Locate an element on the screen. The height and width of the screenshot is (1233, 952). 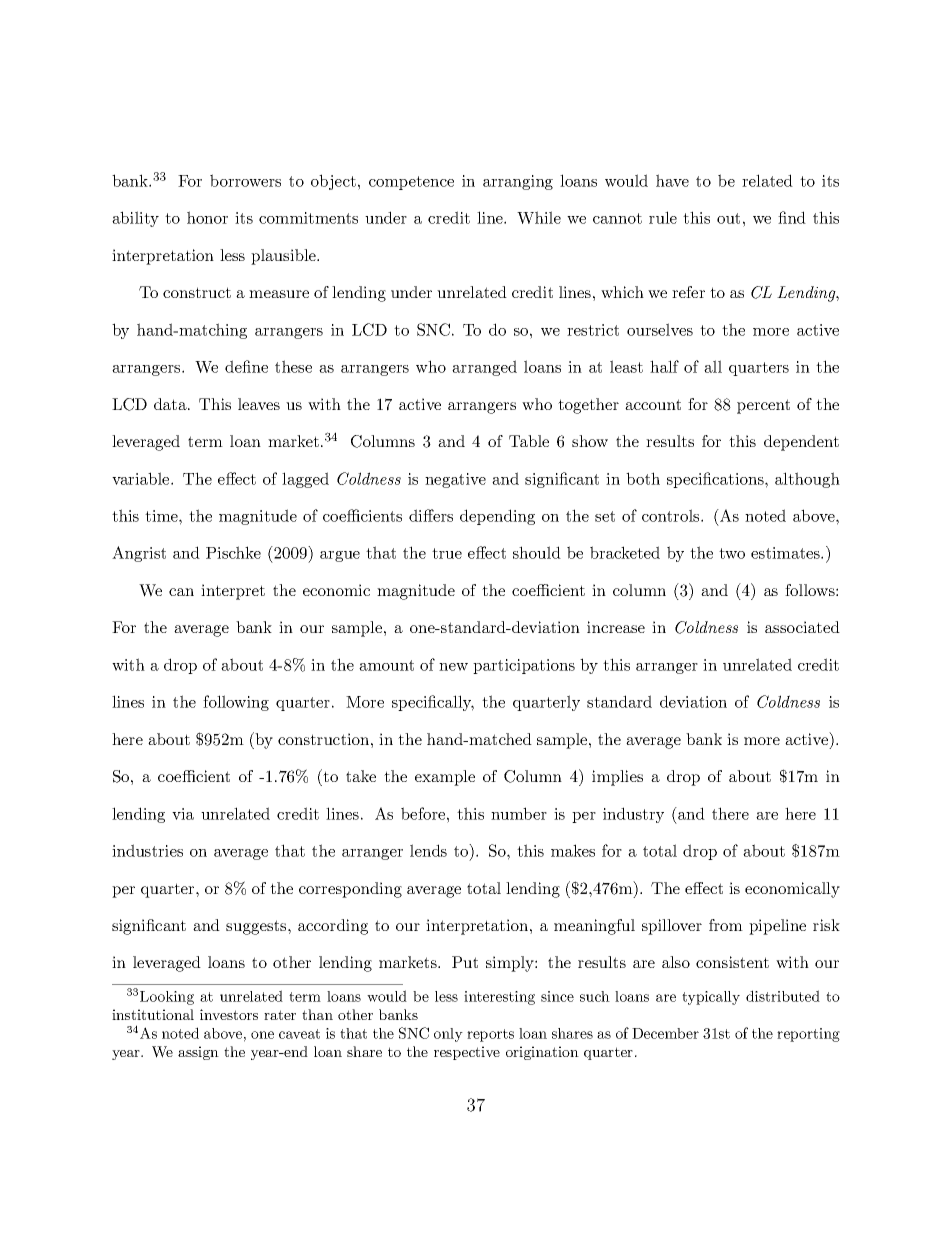
investors is located at coordinates (229, 1014).
